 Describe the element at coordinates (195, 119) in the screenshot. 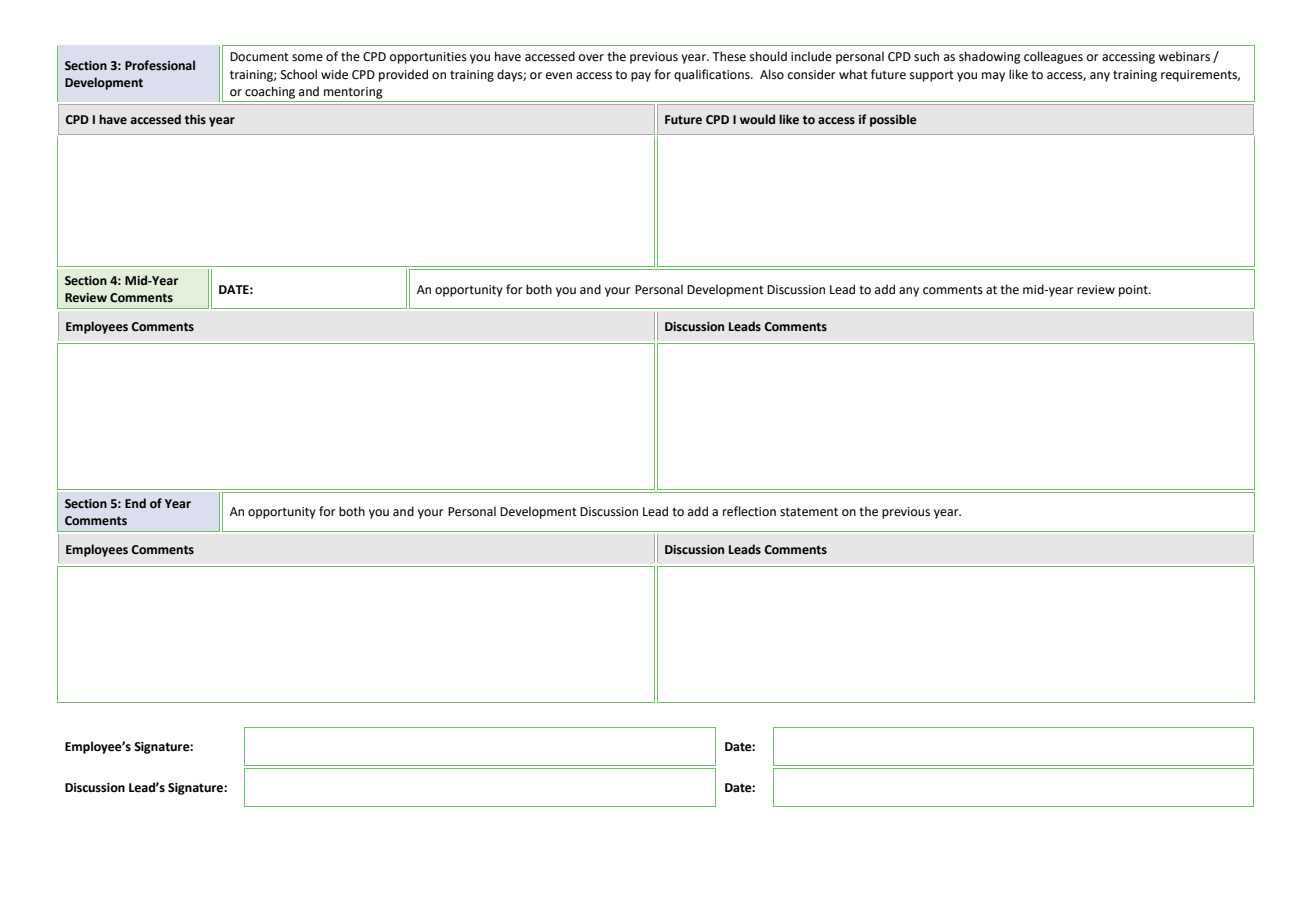

I see `this` at that location.
